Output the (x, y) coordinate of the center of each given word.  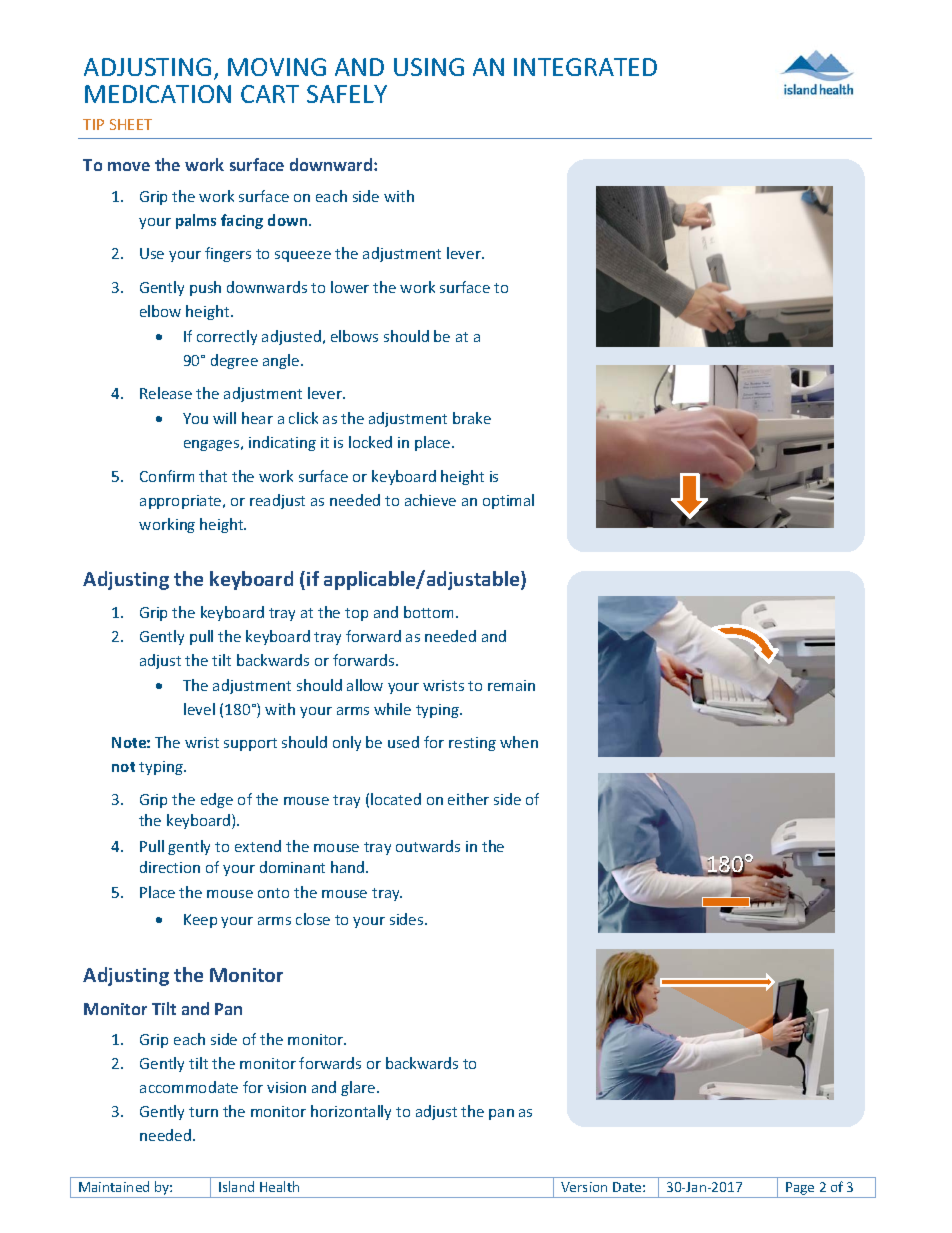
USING (429, 67)
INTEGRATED (585, 67)
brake (472, 418)
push (205, 288)
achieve (430, 500)
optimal (508, 501)
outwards (428, 846)
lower (350, 287)
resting (472, 744)
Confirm (167, 476)
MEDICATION (158, 94)
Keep (200, 921)
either (468, 799)
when (519, 742)
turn (203, 1112)
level (199, 709)
